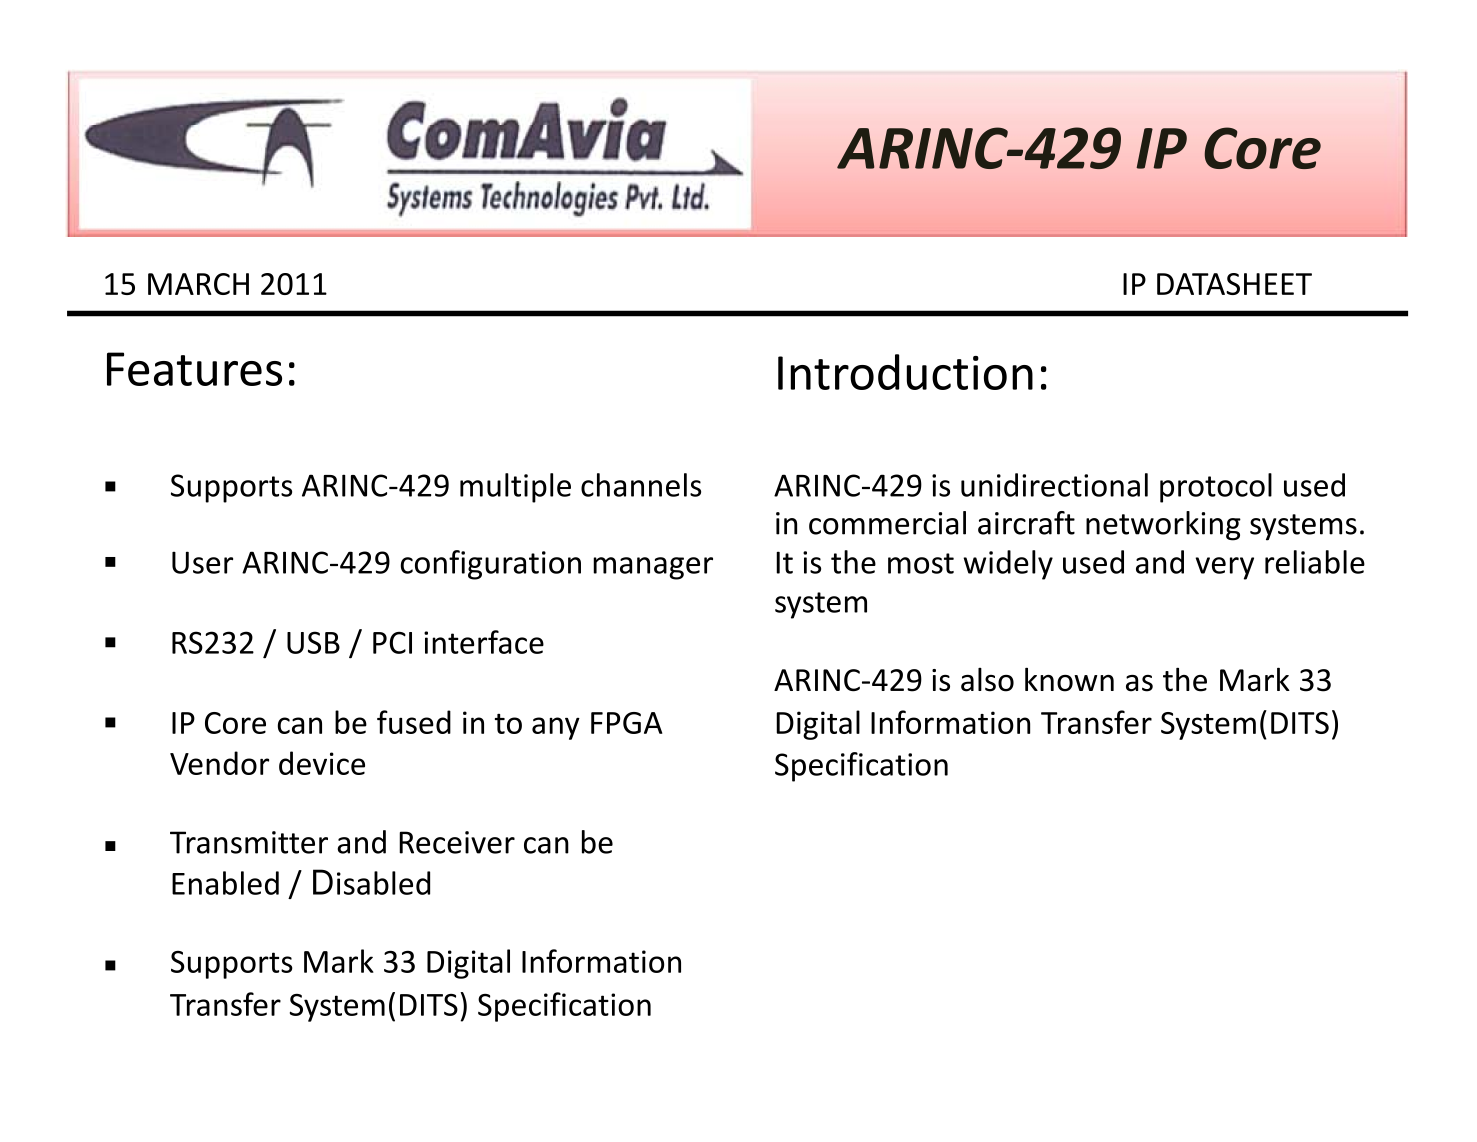  Describe the element at coordinates (1234, 284) in the document. I see `DATASHEET` at that location.
